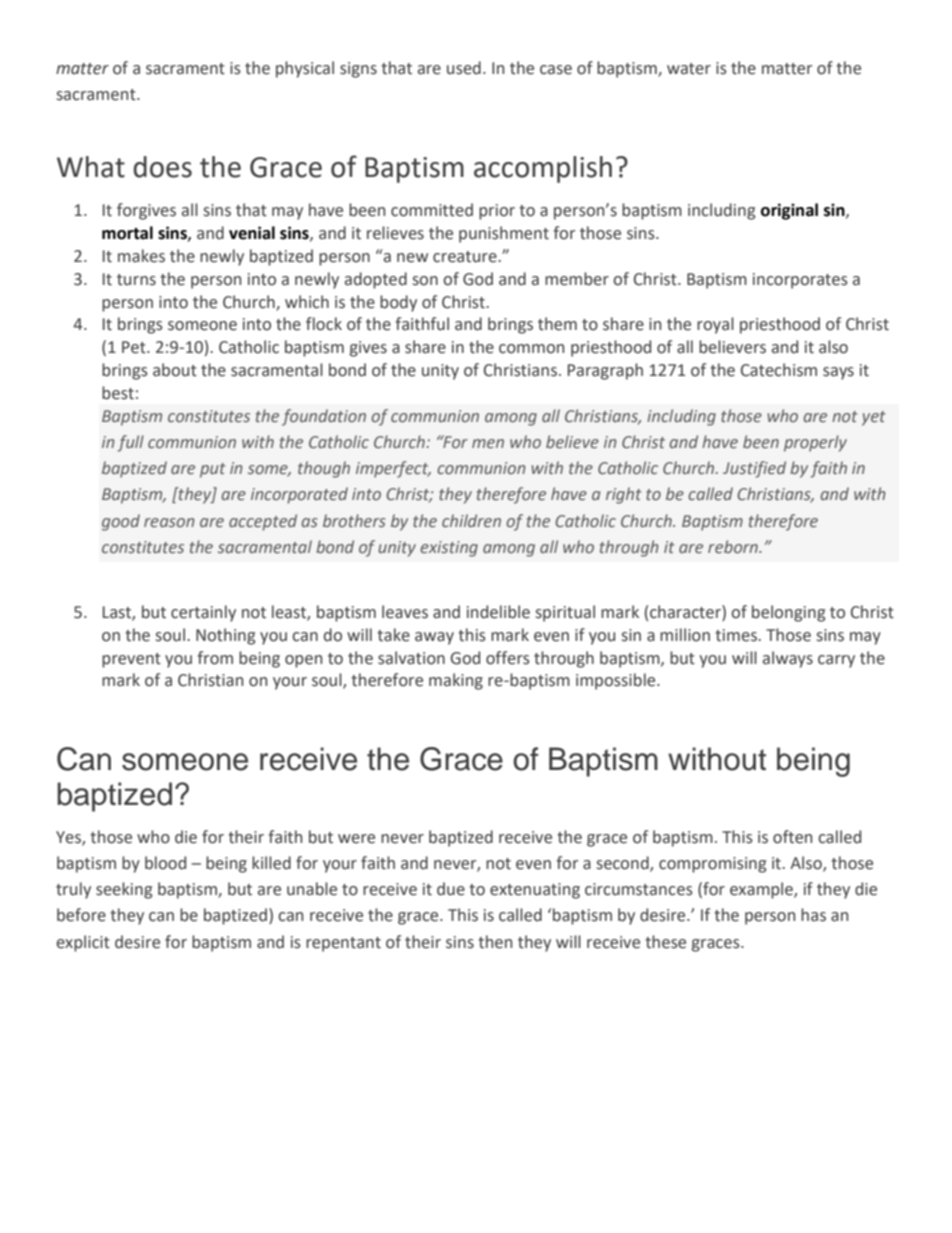 The height and width of the image is (1233, 952). I want to click on reason, so click(169, 522).
